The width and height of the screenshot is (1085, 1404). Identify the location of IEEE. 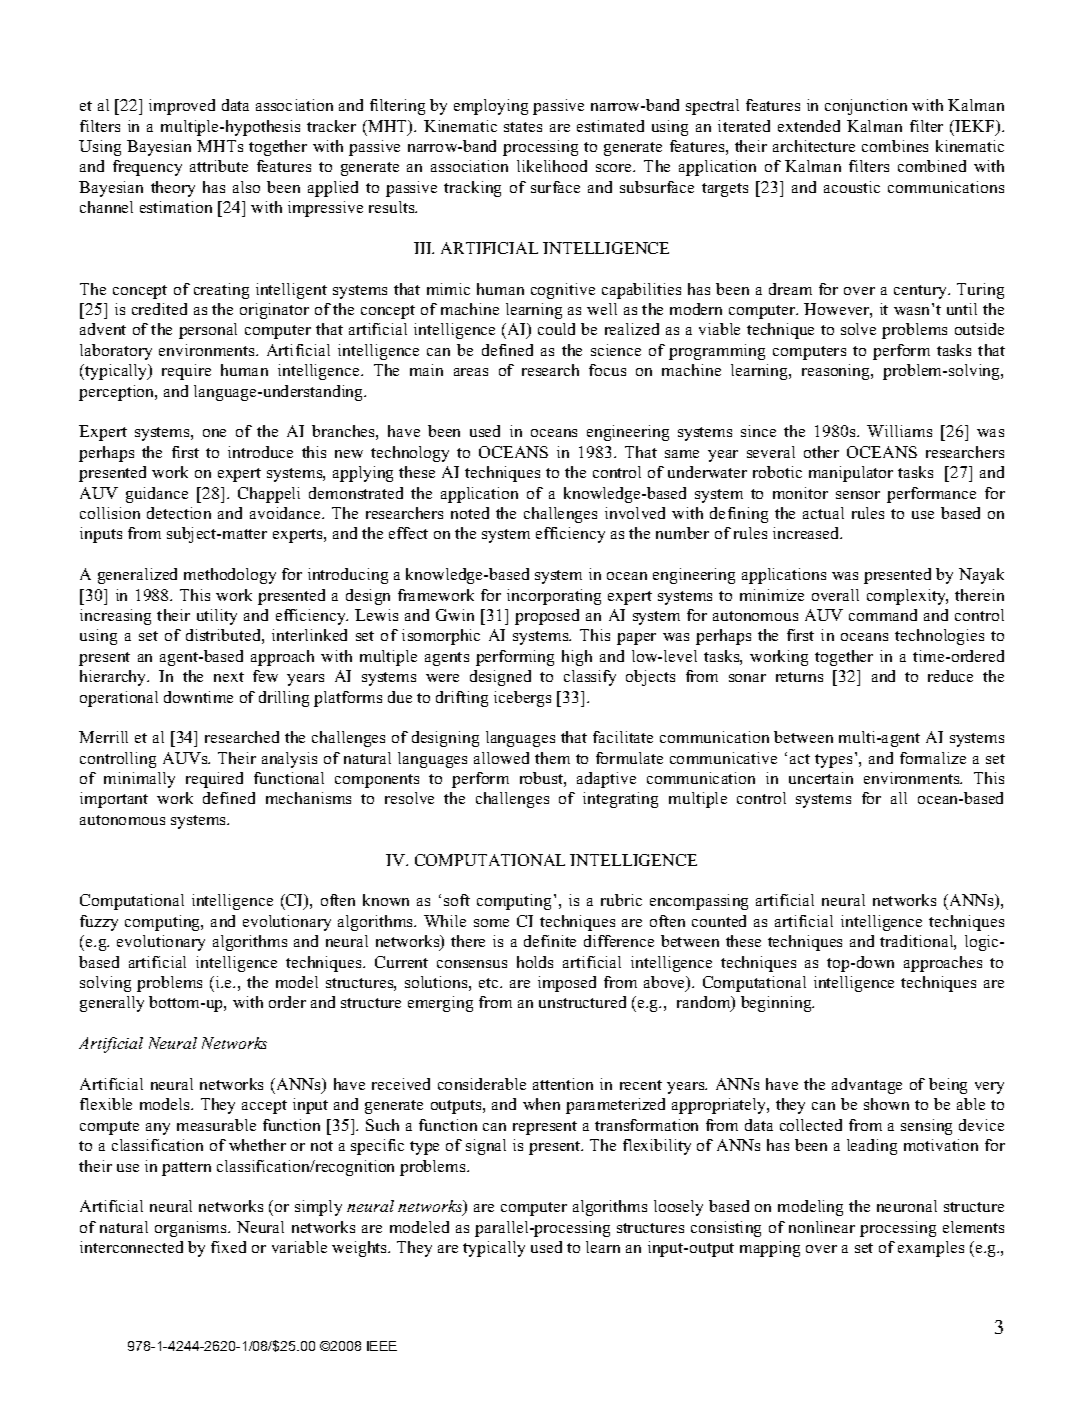
(382, 1346).
